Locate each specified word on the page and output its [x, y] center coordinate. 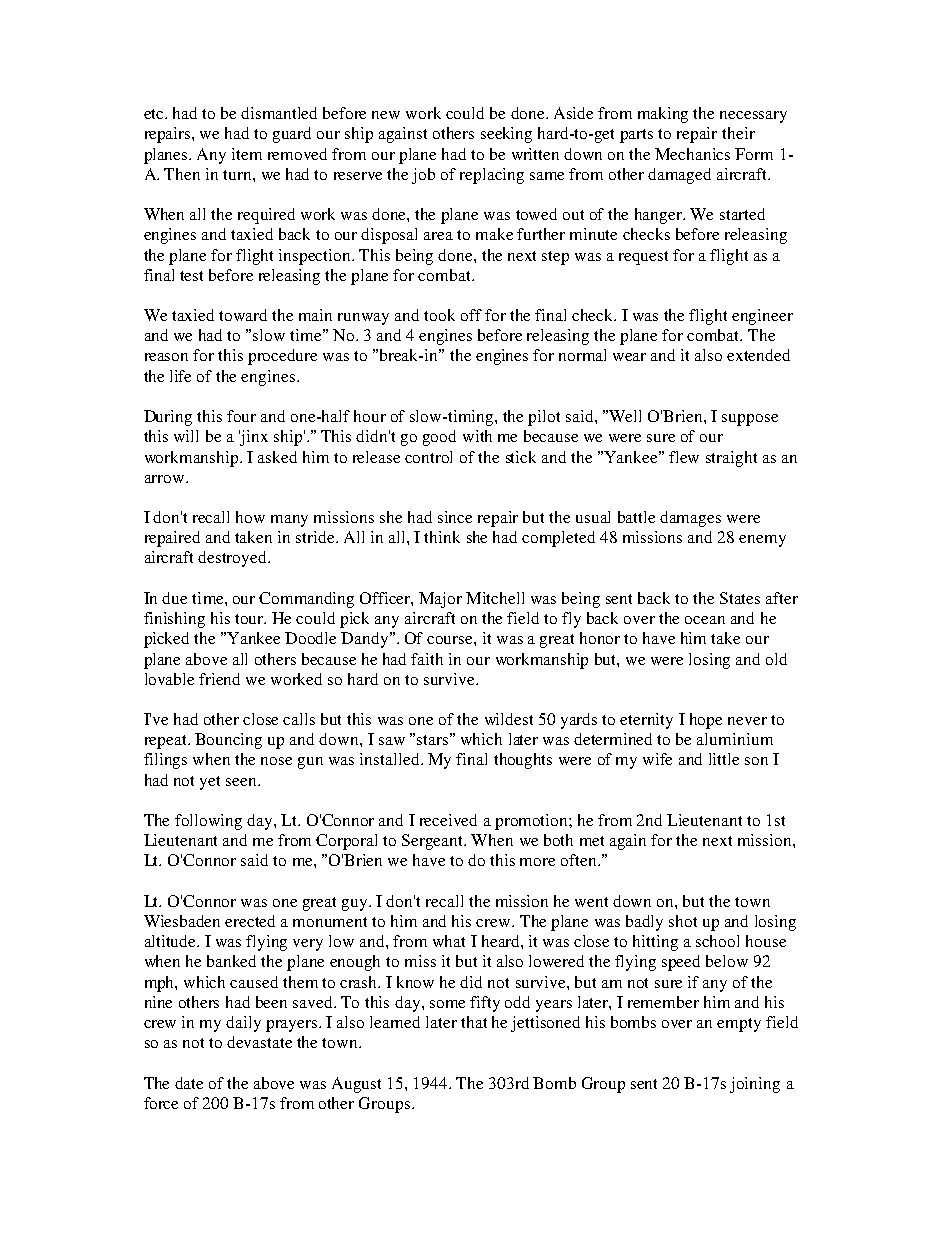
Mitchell [495, 598]
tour [250, 619]
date [189, 1083]
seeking [506, 135]
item [247, 154]
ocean [705, 620]
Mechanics [692, 154]
